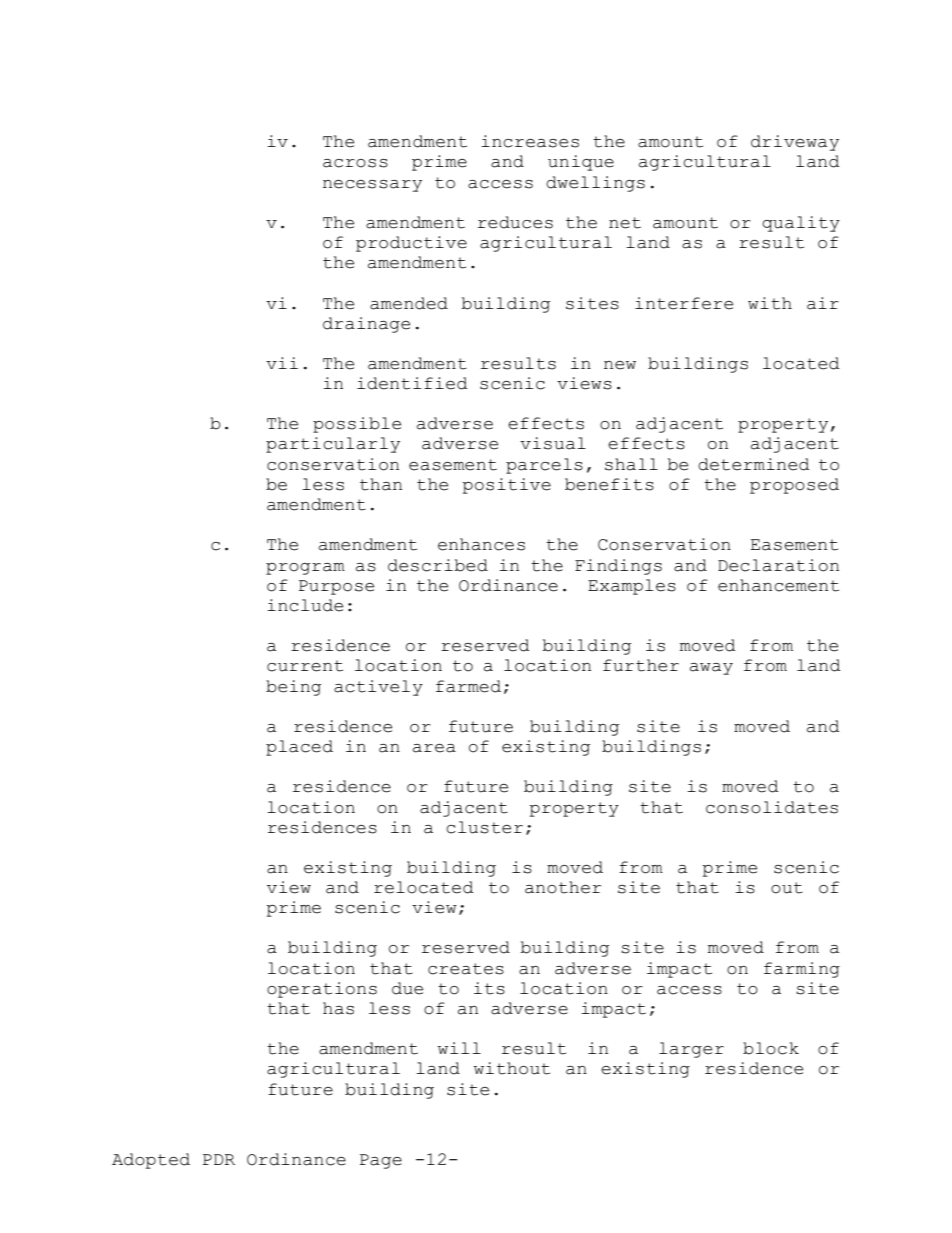 Image resolution: width=952 pixels, height=1233 pixels. Describe the element at coordinates (484, 827) in the screenshot. I see `cluster` at that location.
